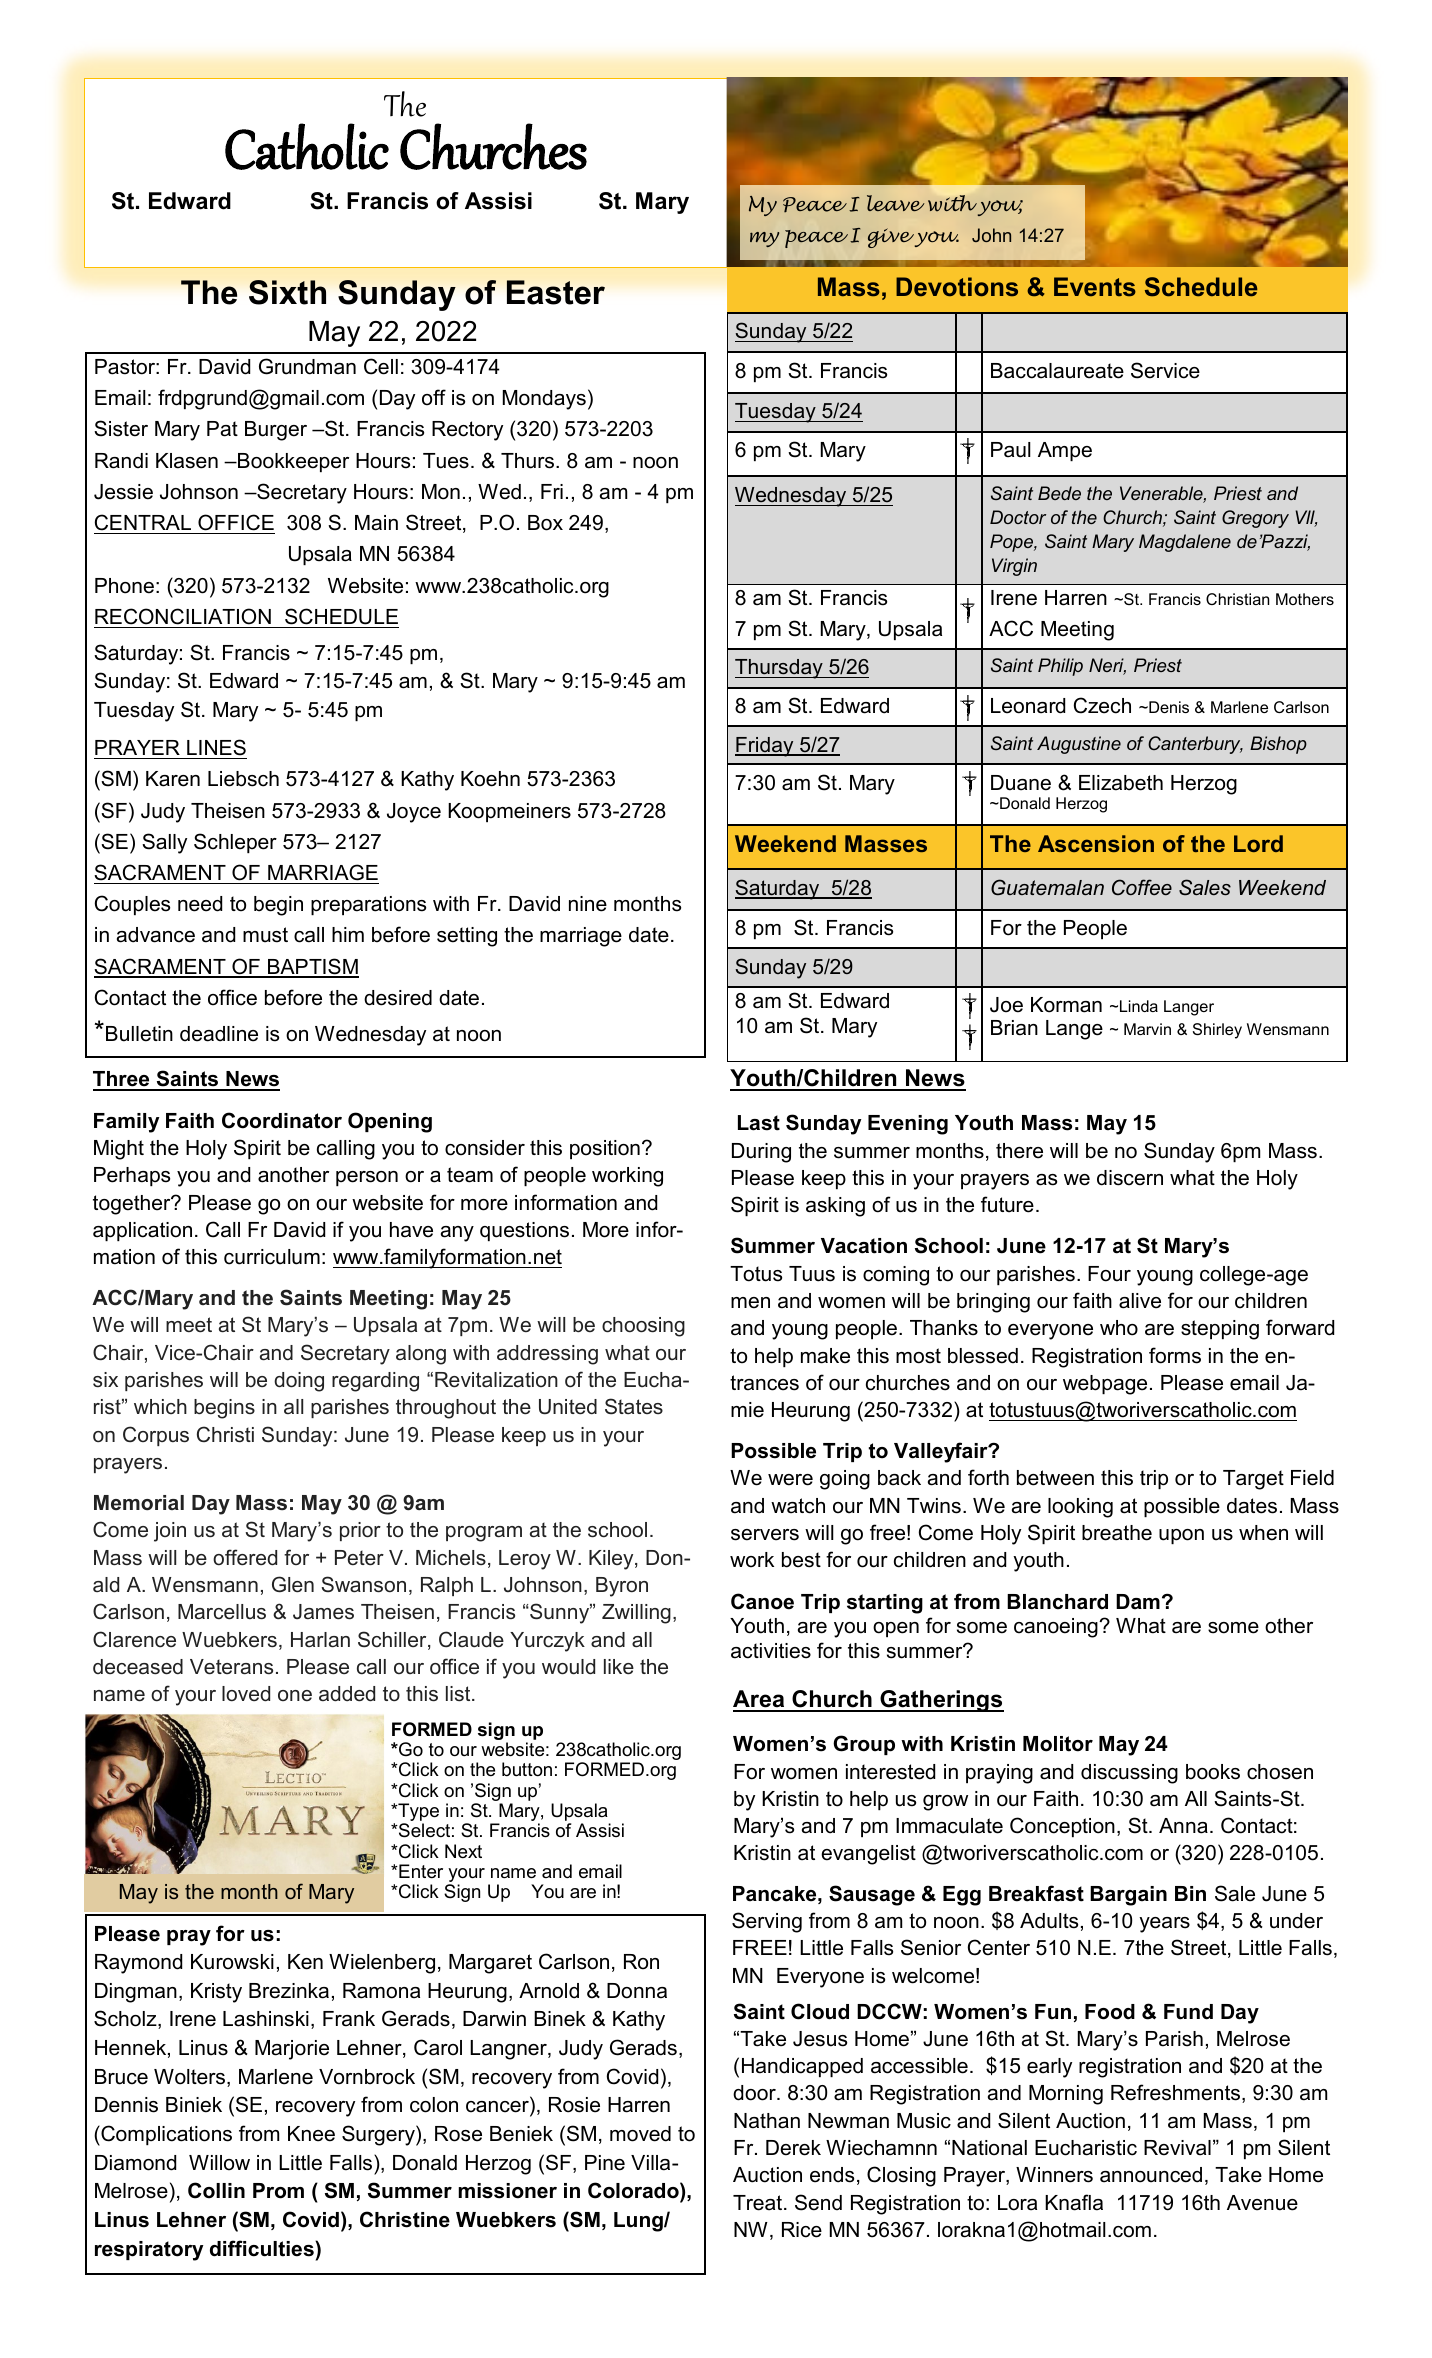 Image resolution: width=1432 pixels, height=2358 pixels. I want to click on discussing, so click(1129, 1774).
